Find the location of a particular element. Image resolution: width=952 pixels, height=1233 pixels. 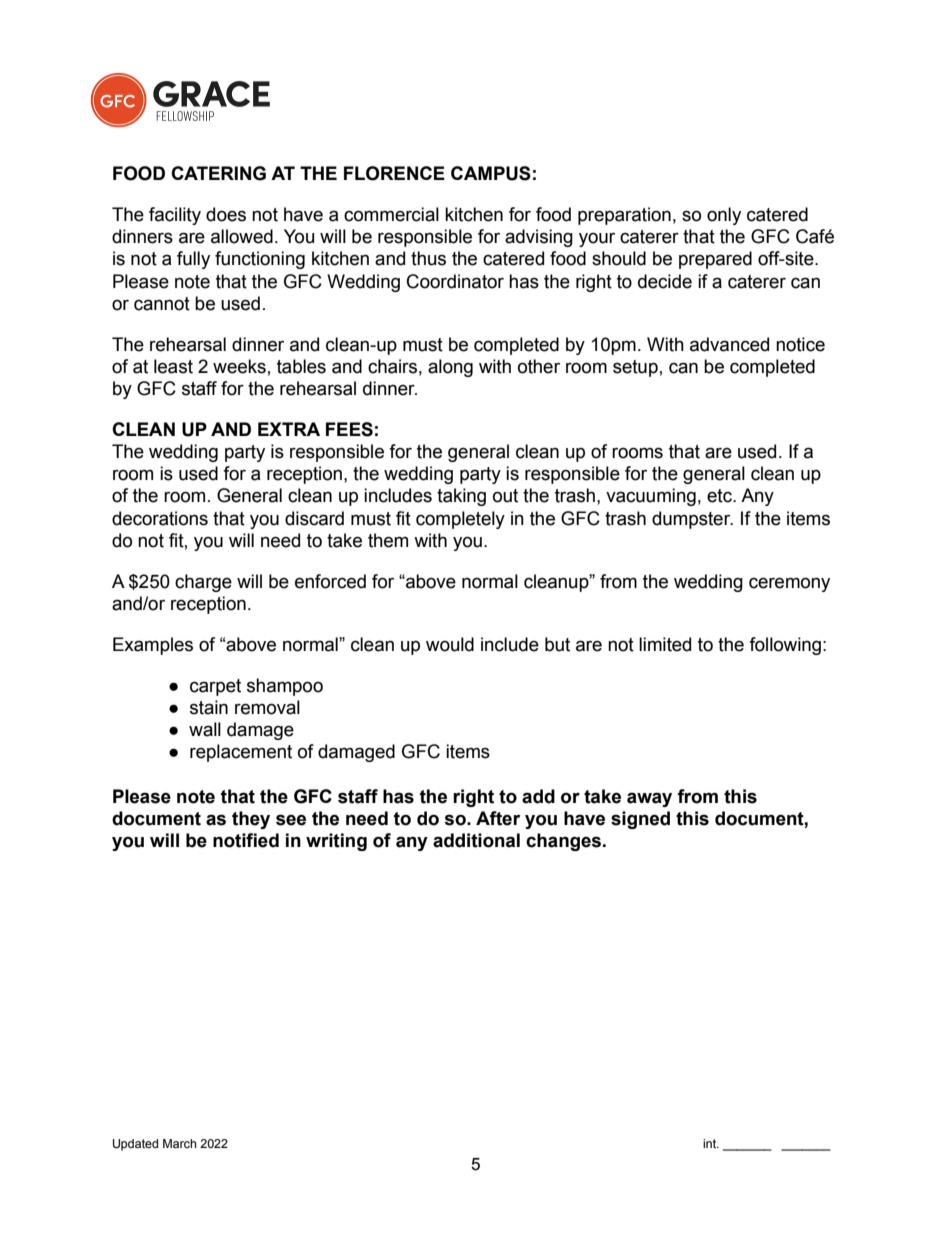

would is located at coordinates (450, 644).
